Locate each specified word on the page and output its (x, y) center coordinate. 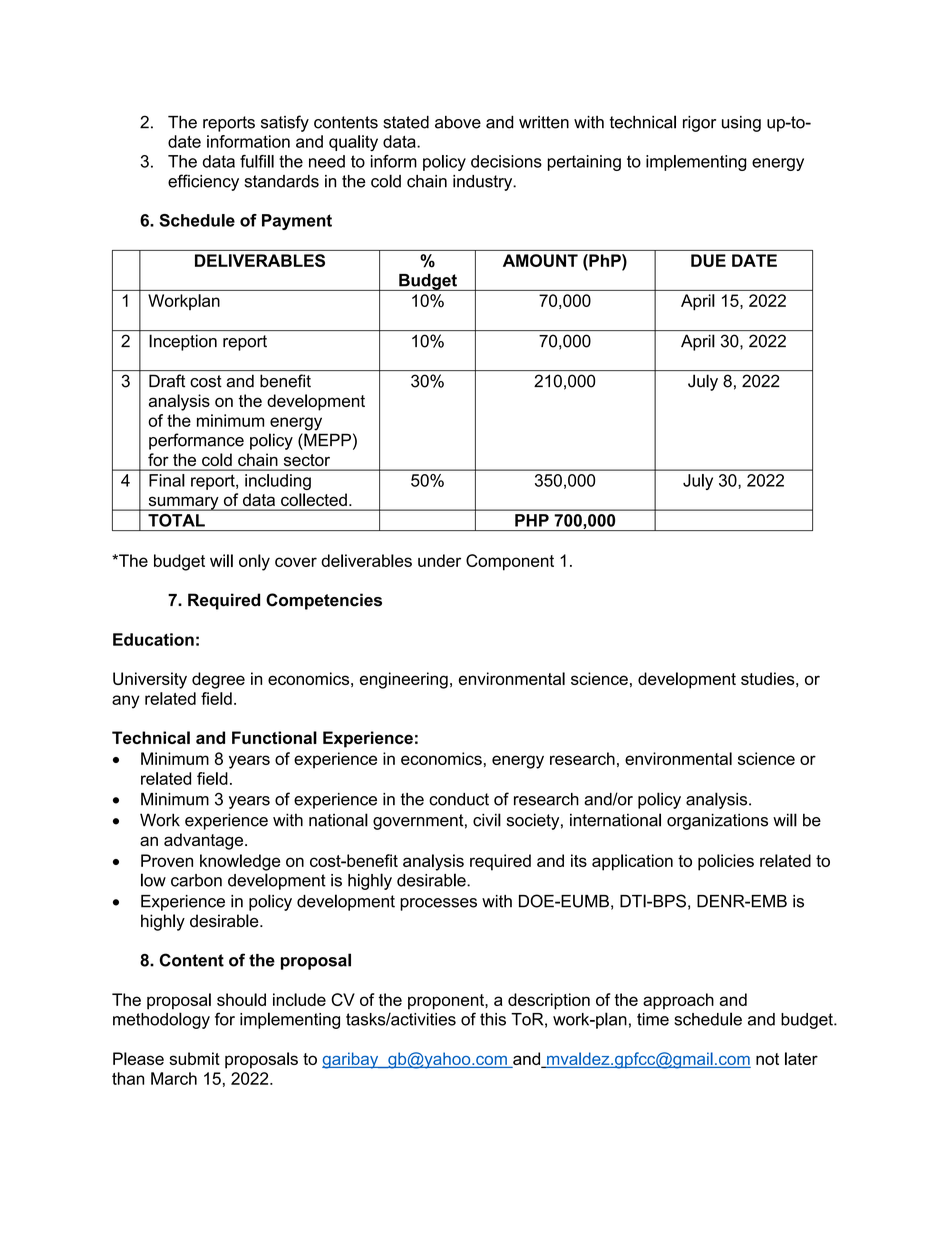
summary (183, 503)
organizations (717, 821)
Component (510, 562)
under (439, 560)
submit (194, 1058)
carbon (196, 880)
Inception (183, 342)
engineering (404, 680)
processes (438, 904)
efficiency (203, 182)
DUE (708, 260)
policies (726, 862)
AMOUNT (540, 260)
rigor (699, 124)
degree (218, 680)
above (458, 122)
